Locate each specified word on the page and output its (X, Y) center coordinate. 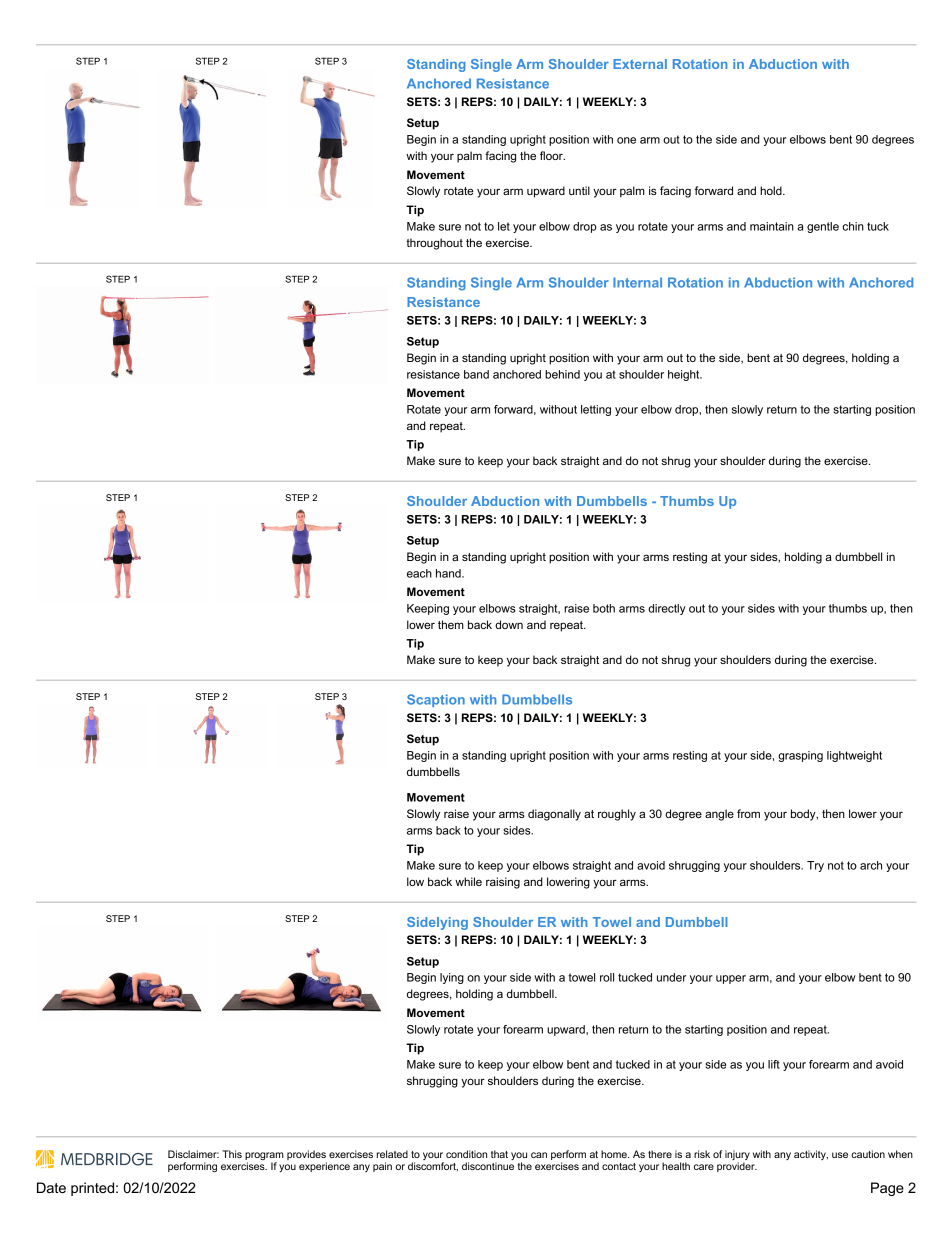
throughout (434, 244)
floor (552, 155)
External (640, 64)
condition (466, 1154)
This (232, 1154)
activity (811, 1155)
